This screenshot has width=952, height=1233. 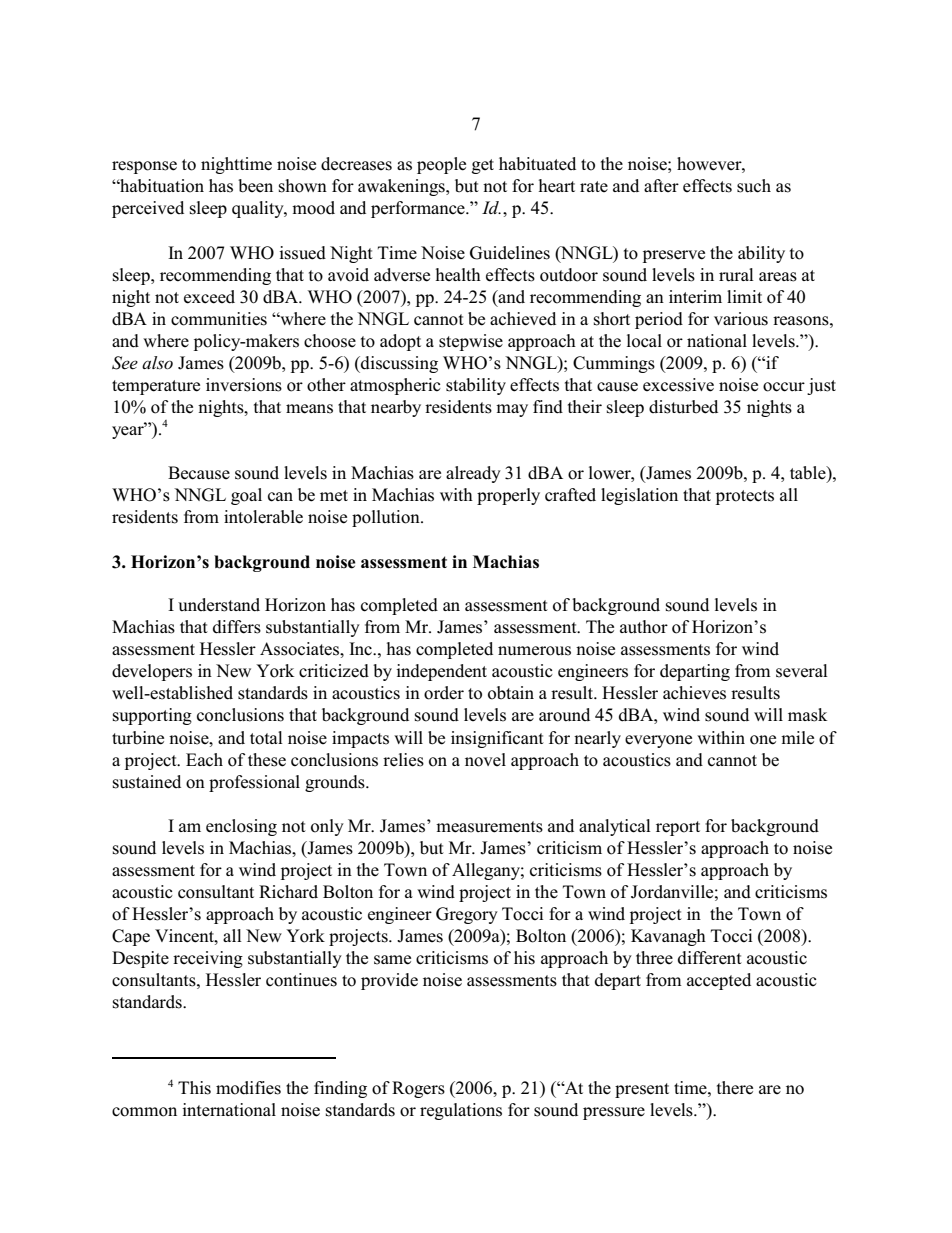 I want to click on may, so click(x=512, y=410).
